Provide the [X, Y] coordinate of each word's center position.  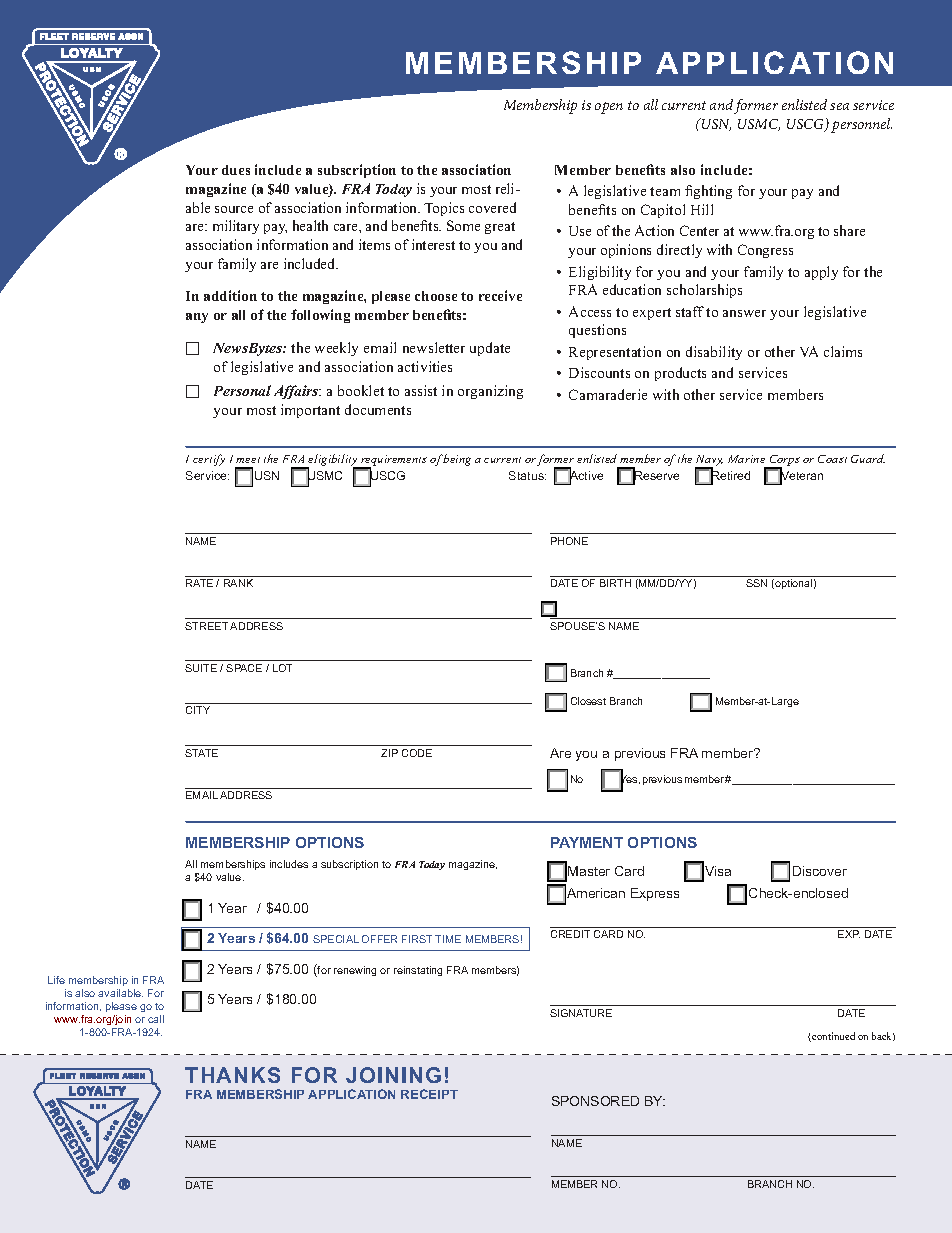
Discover [820, 871]
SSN [756, 583]
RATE [199, 583]
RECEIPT [429, 1094]
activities [425, 366]
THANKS [232, 1075]
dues [236, 170]
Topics [444, 209]
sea [839, 106]
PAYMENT [587, 842]
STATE [201, 753]
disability [714, 353]
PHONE [569, 541]
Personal [242, 390]
